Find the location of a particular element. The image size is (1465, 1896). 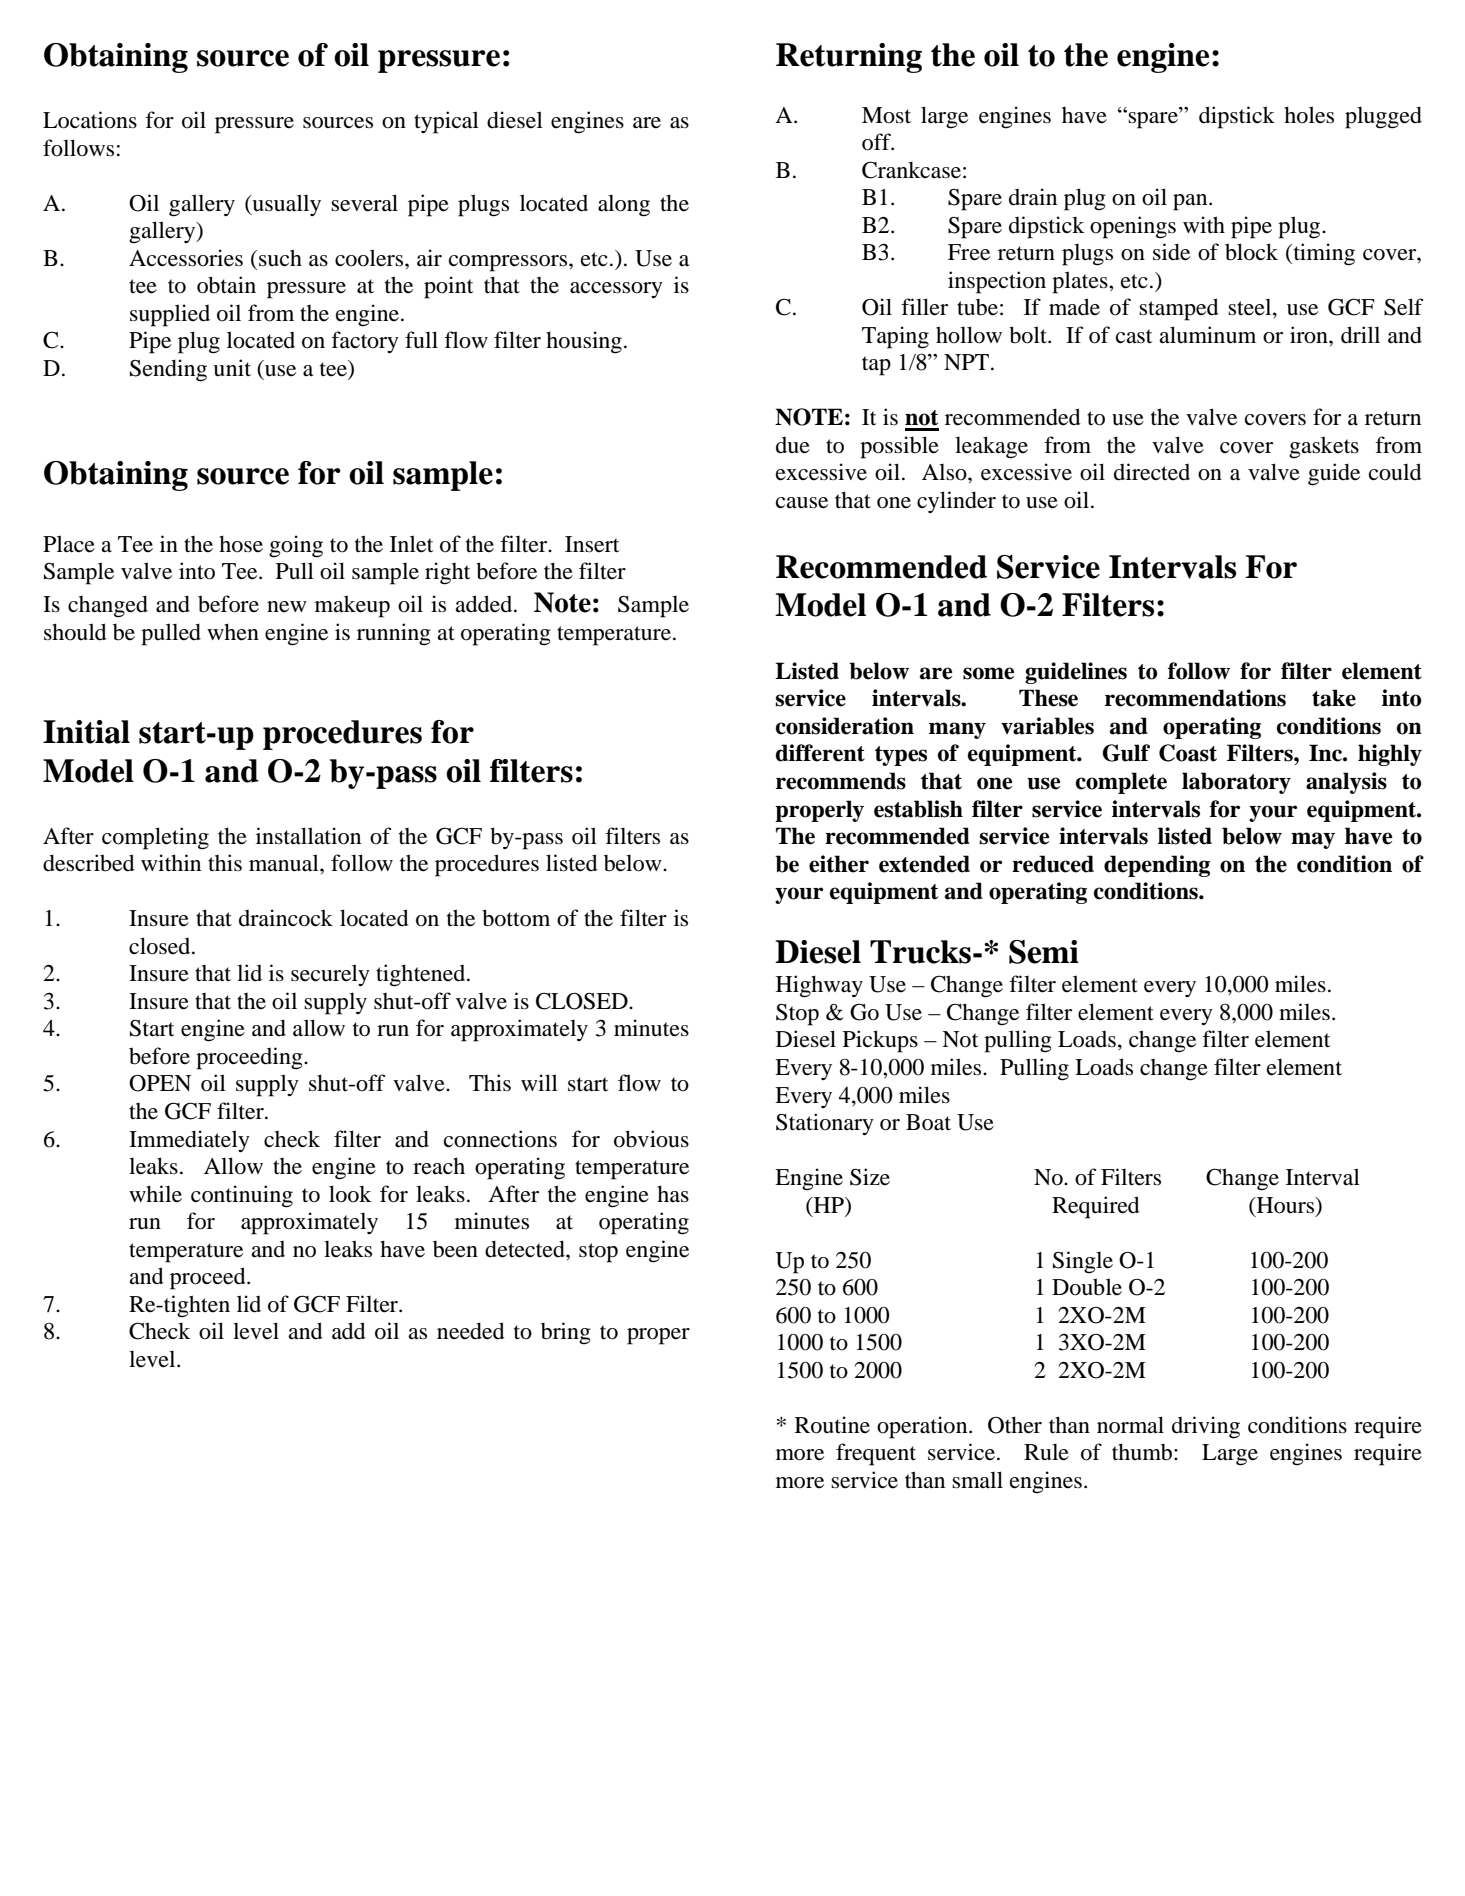

recommends is located at coordinates (841, 781).
